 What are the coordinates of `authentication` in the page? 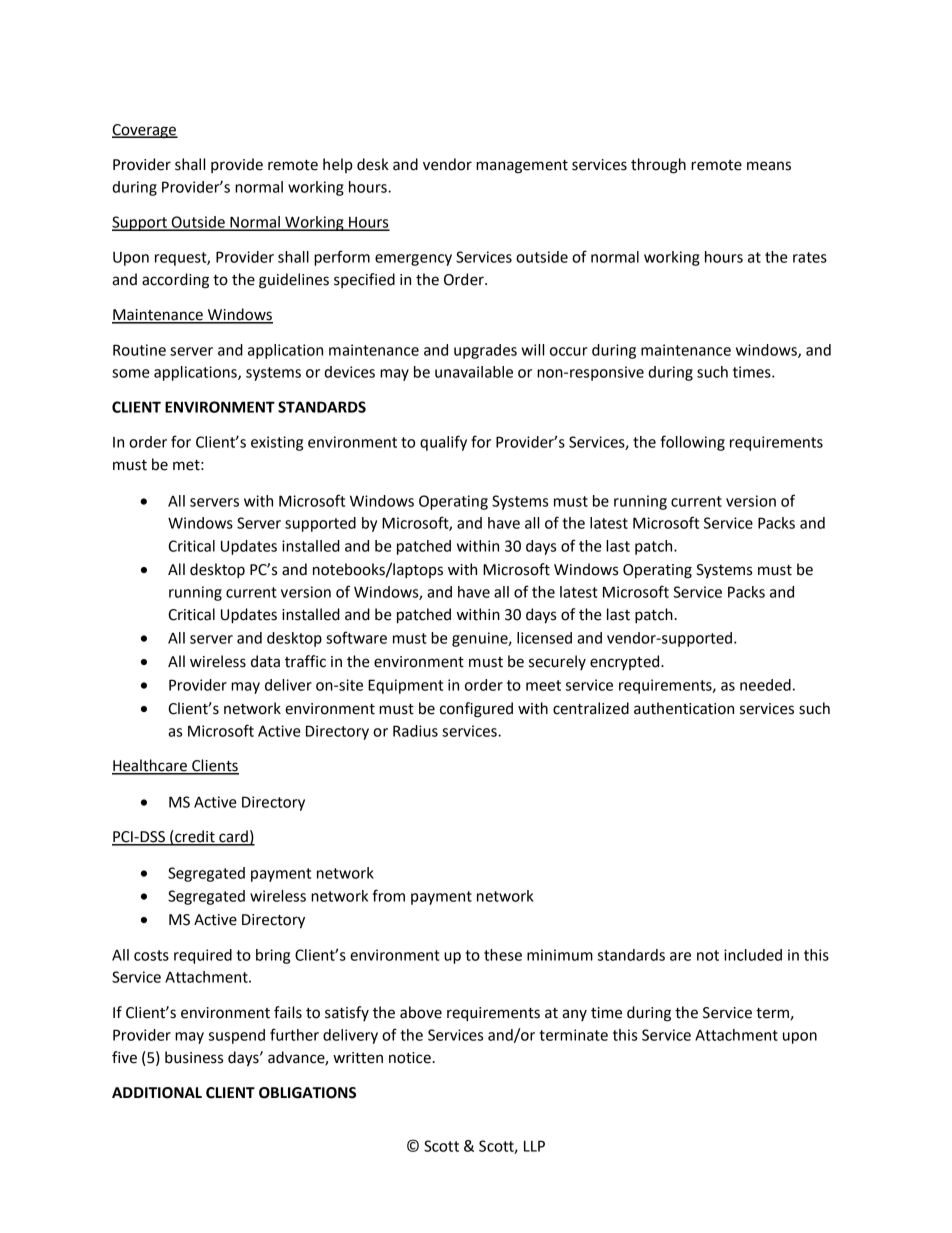 It's located at (684, 708).
